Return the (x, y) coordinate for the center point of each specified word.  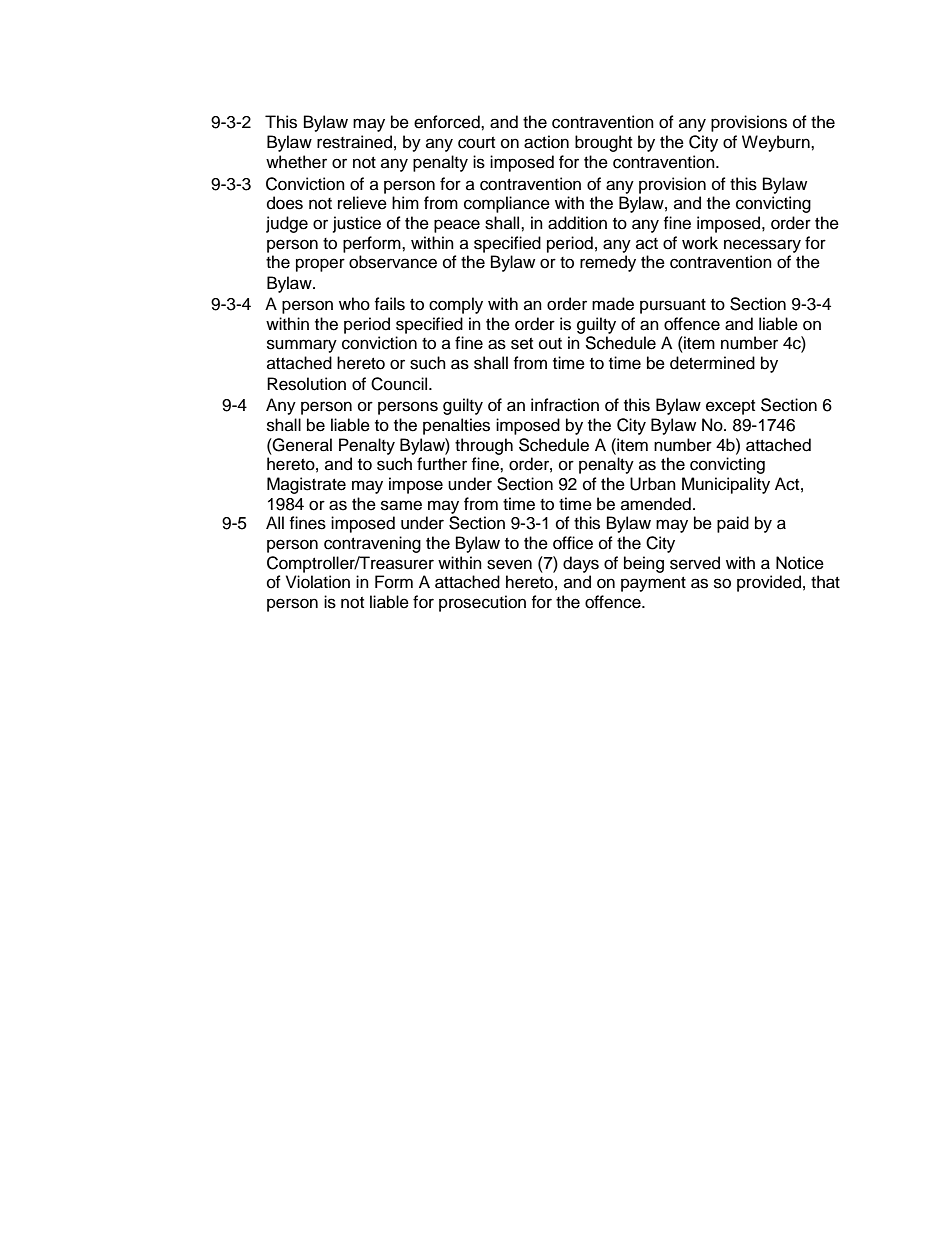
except (730, 407)
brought (603, 143)
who (354, 304)
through (484, 446)
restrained (354, 142)
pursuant (673, 306)
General (301, 445)
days (581, 564)
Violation (318, 582)
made (613, 304)
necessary (762, 246)
